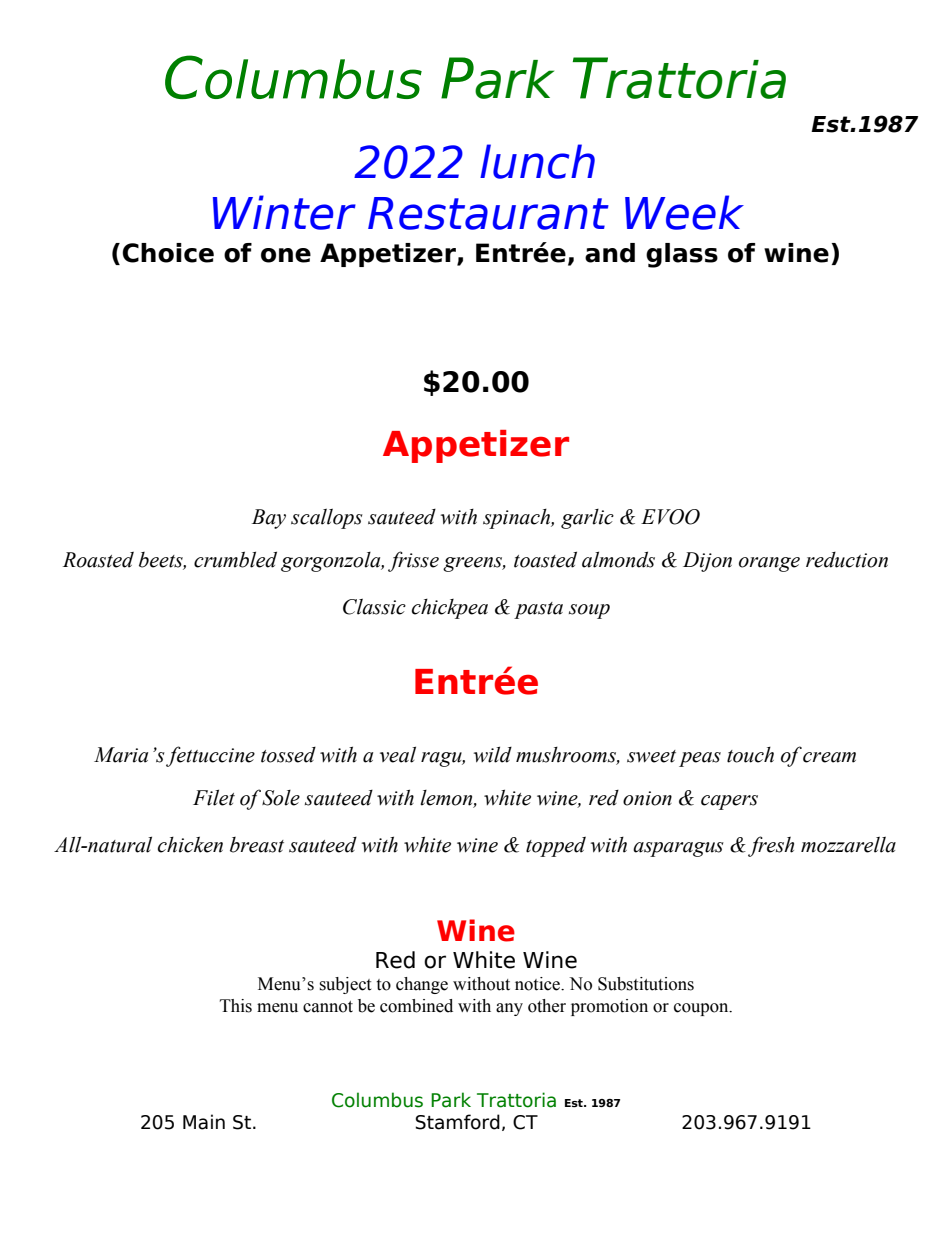  Describe the element at coordinates (458, 1122) in the page. I see `Stamford` at that location.
